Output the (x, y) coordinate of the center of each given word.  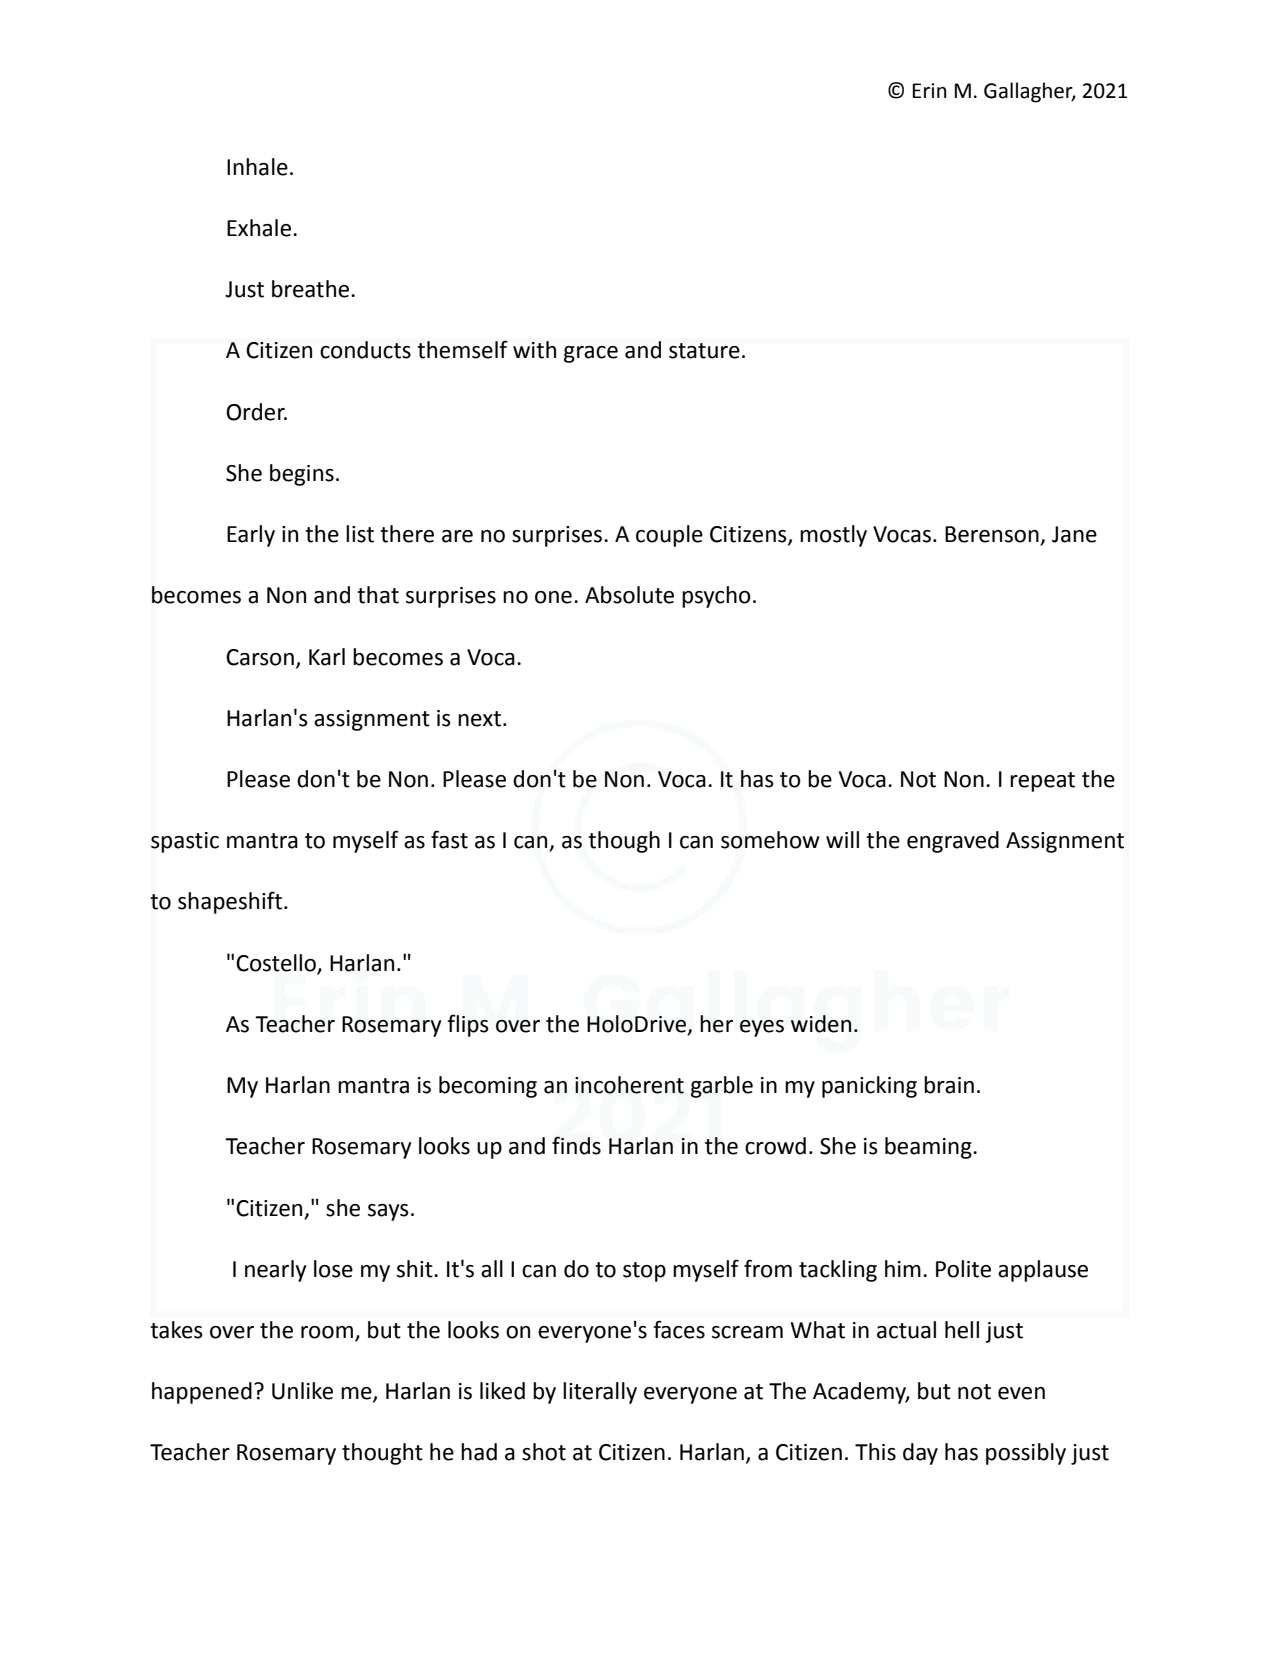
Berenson (993, 535)
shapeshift (231, 902)
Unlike (302, 1391)
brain (949, 1085)
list (360, 534)
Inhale (257, 167)
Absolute (629, 595)
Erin (930, 90)
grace (591, 354)
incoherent (629, 1085)
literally (600, 1393)
